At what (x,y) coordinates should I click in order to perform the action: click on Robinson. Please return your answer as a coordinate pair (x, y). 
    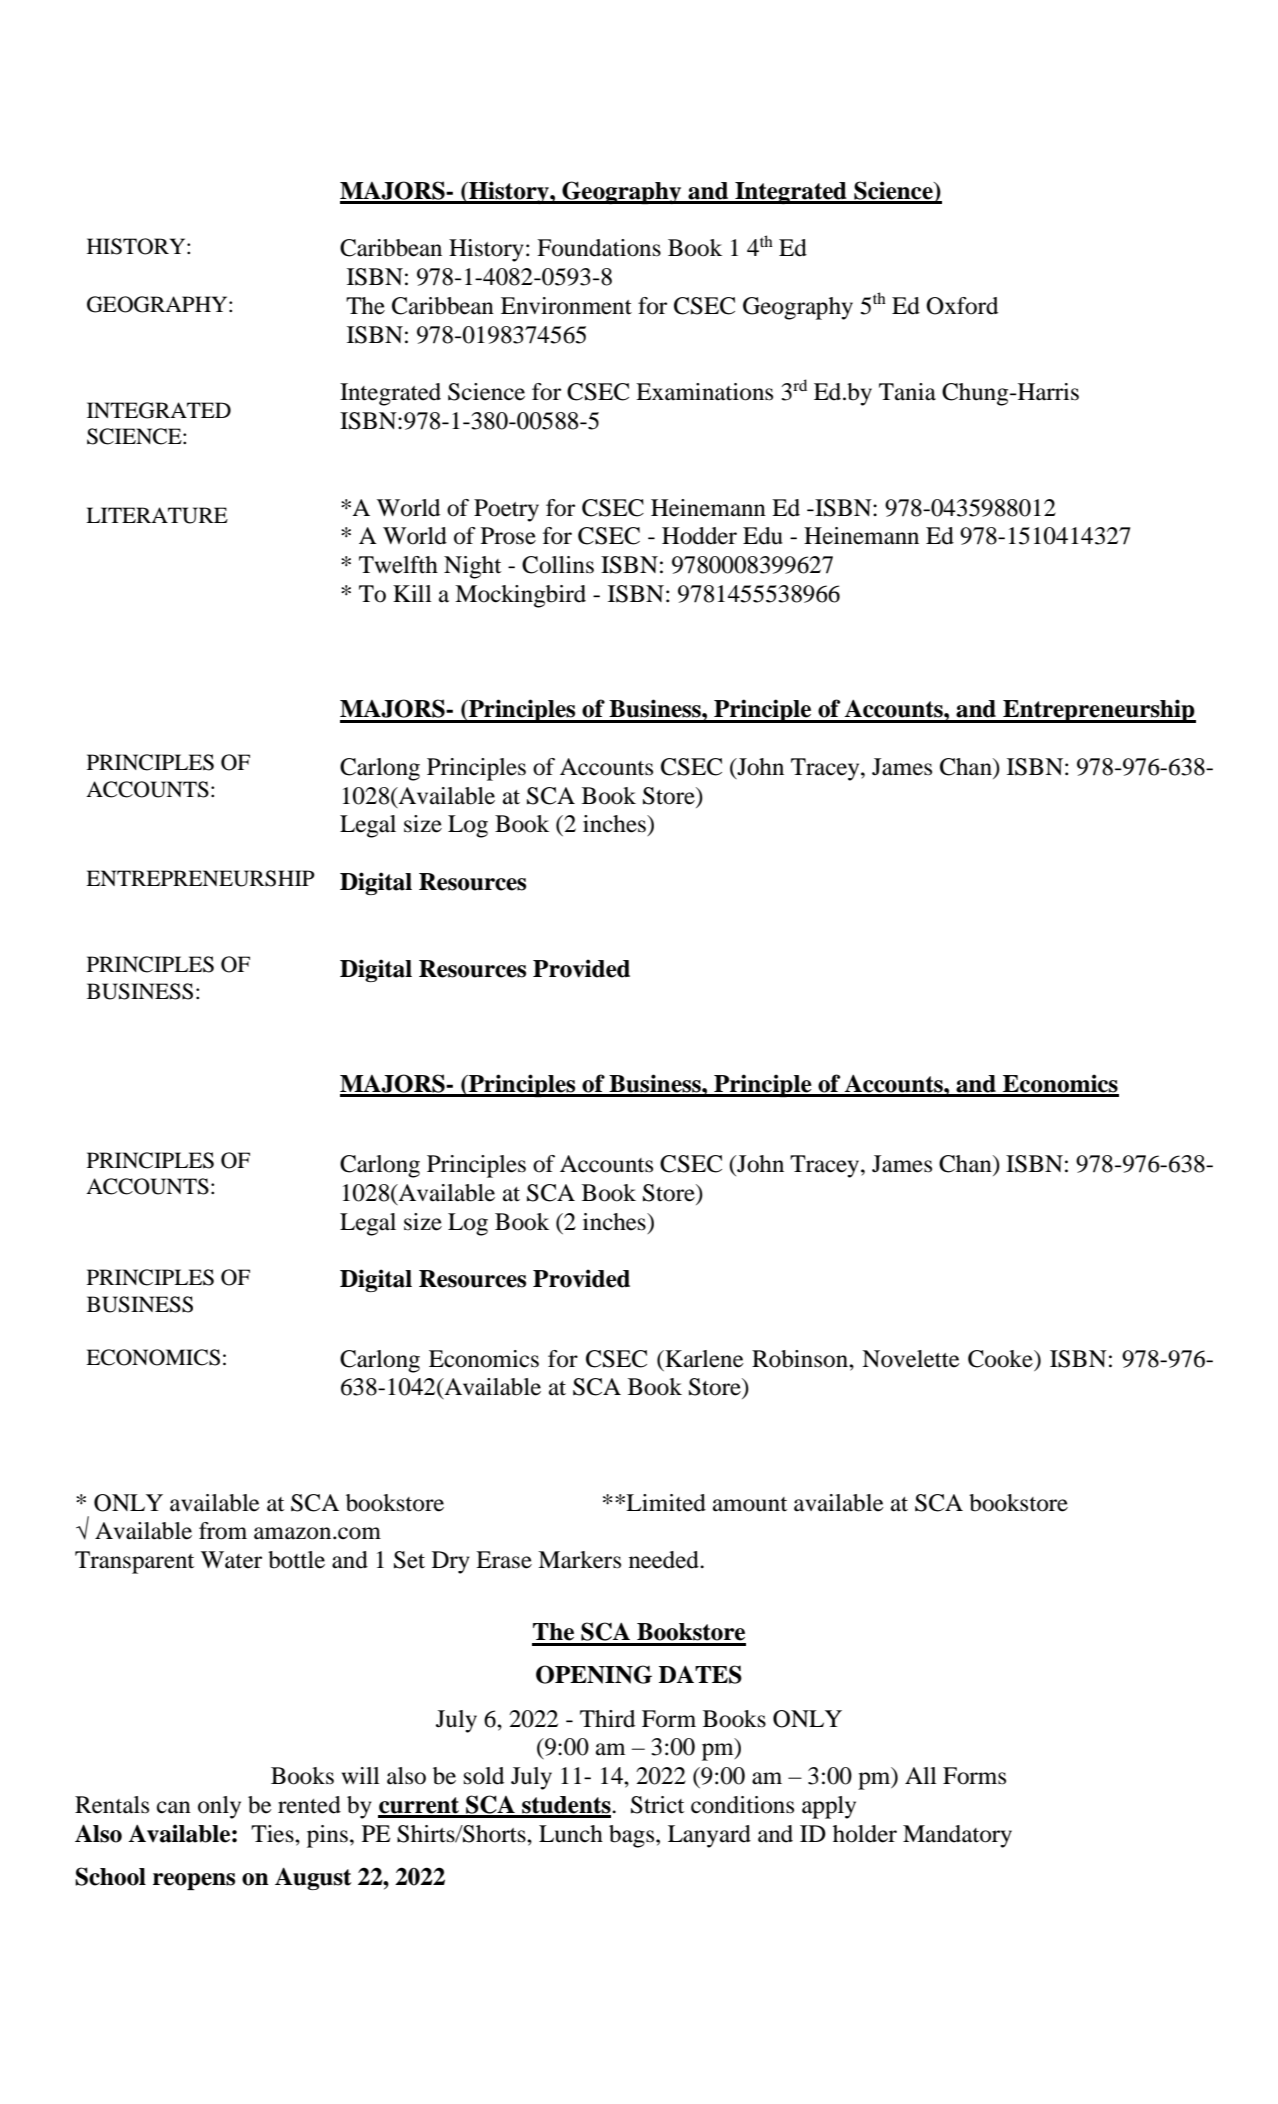
    Looking at the image, I should click on (801, 1359).
